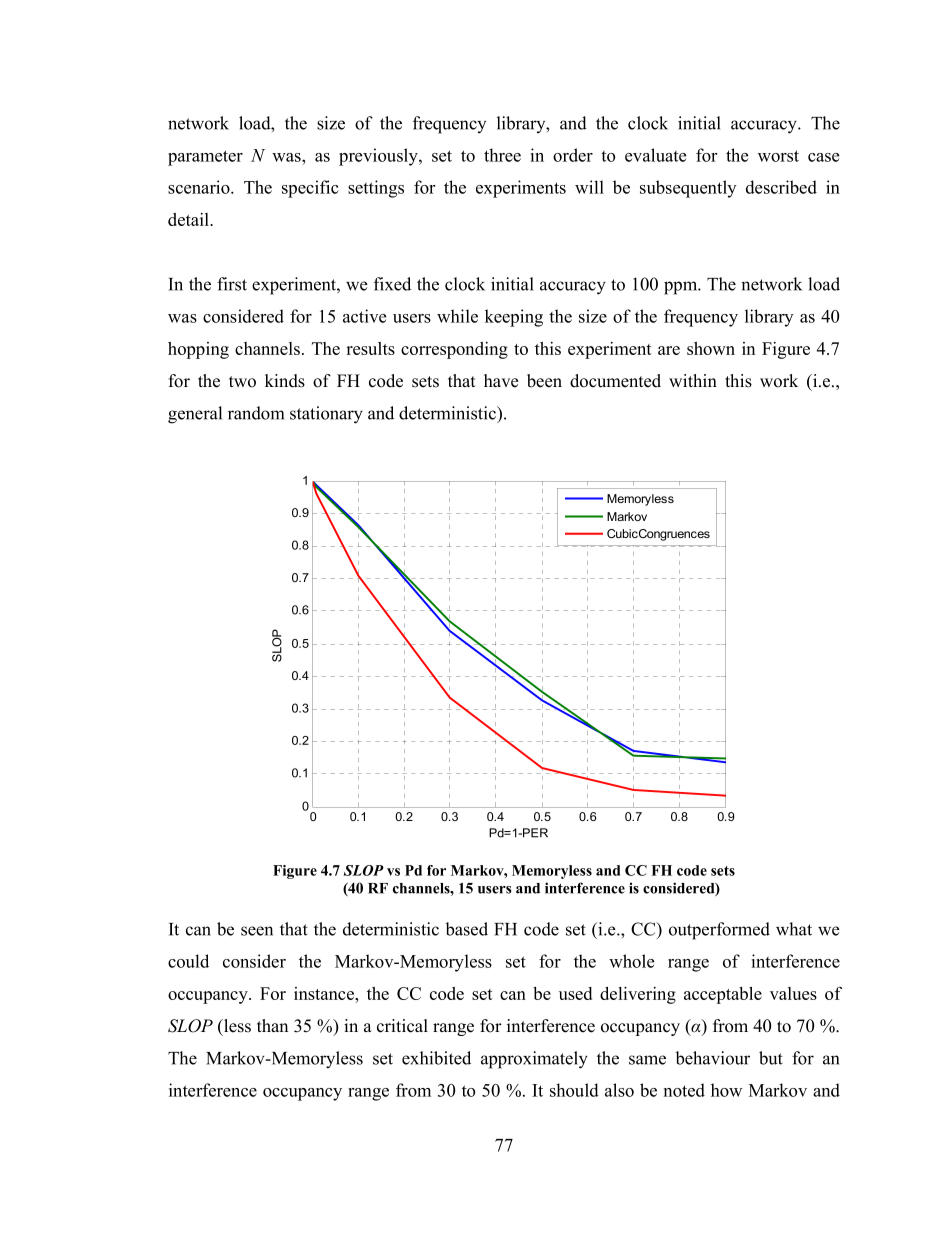 The image size is (952, 1233). Describe the element at coordinates (256, 413) in the image. I see `random` at that location.
